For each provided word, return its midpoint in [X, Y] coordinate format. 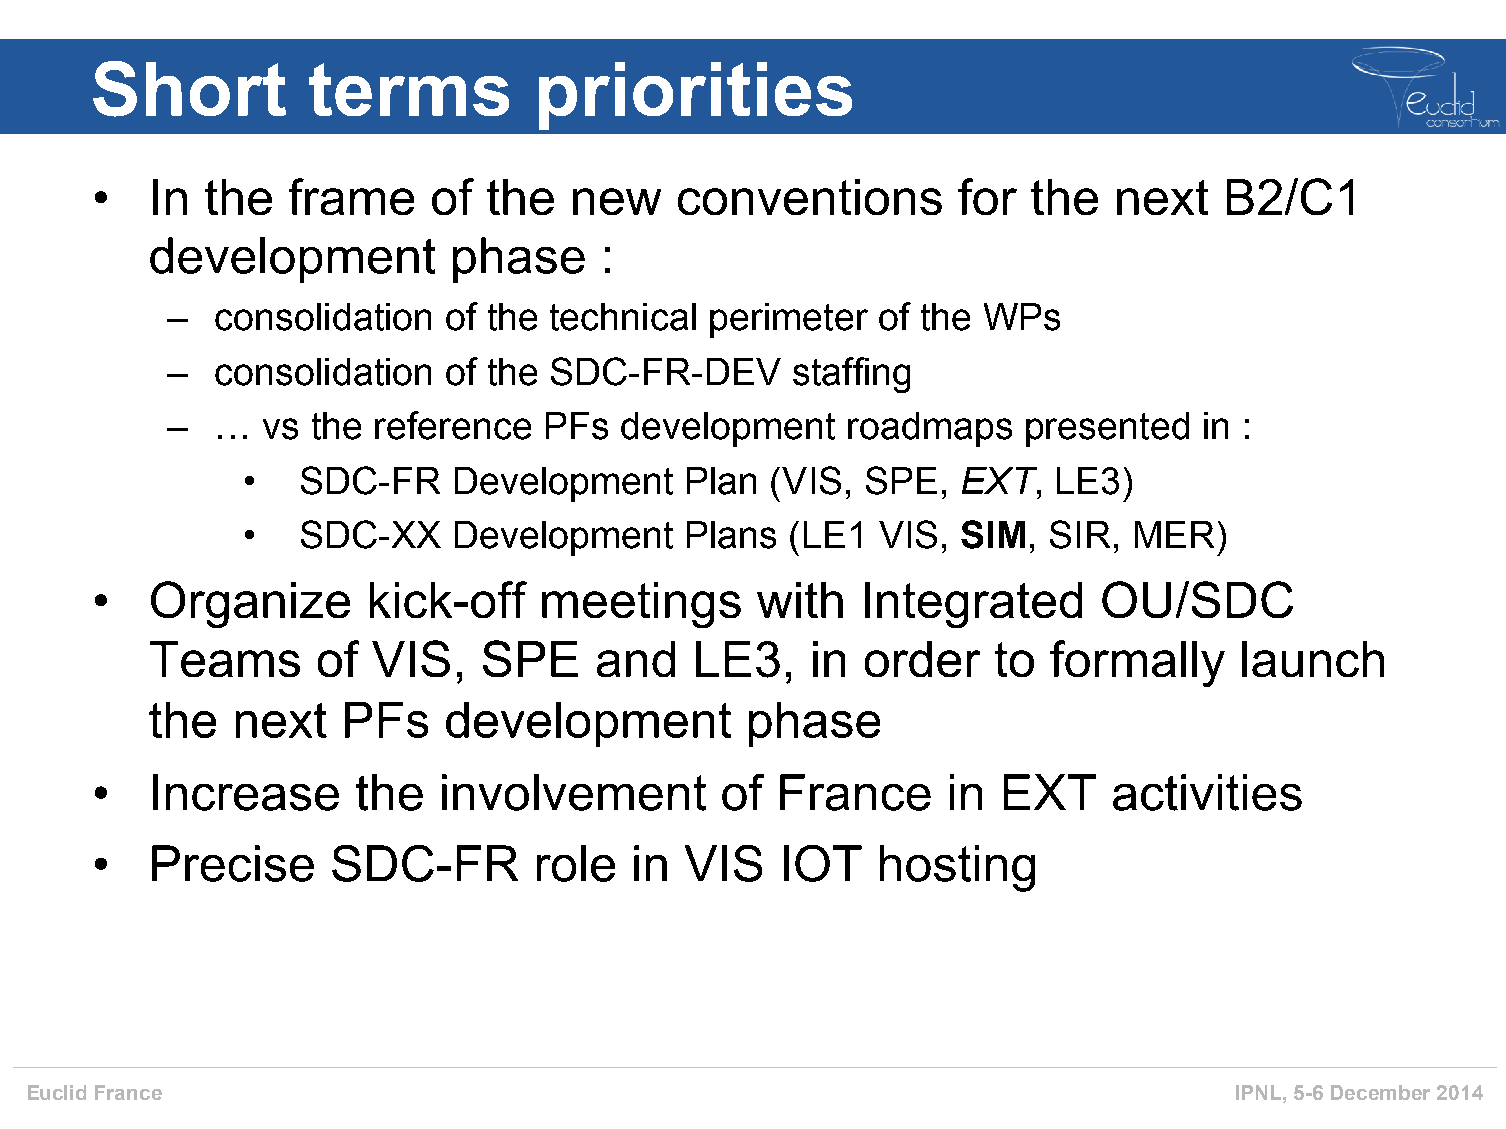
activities [1207, 792]
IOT [823, 863]
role [576, 863]
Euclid [57, 1092]
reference [453, 425]
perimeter [789, 320]
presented [1107, 429]
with [800, 600]
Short [189, 89]
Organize [250, 604]
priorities [695, 96]
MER [1174, 534]
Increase [246, 792]
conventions [810, 197]
